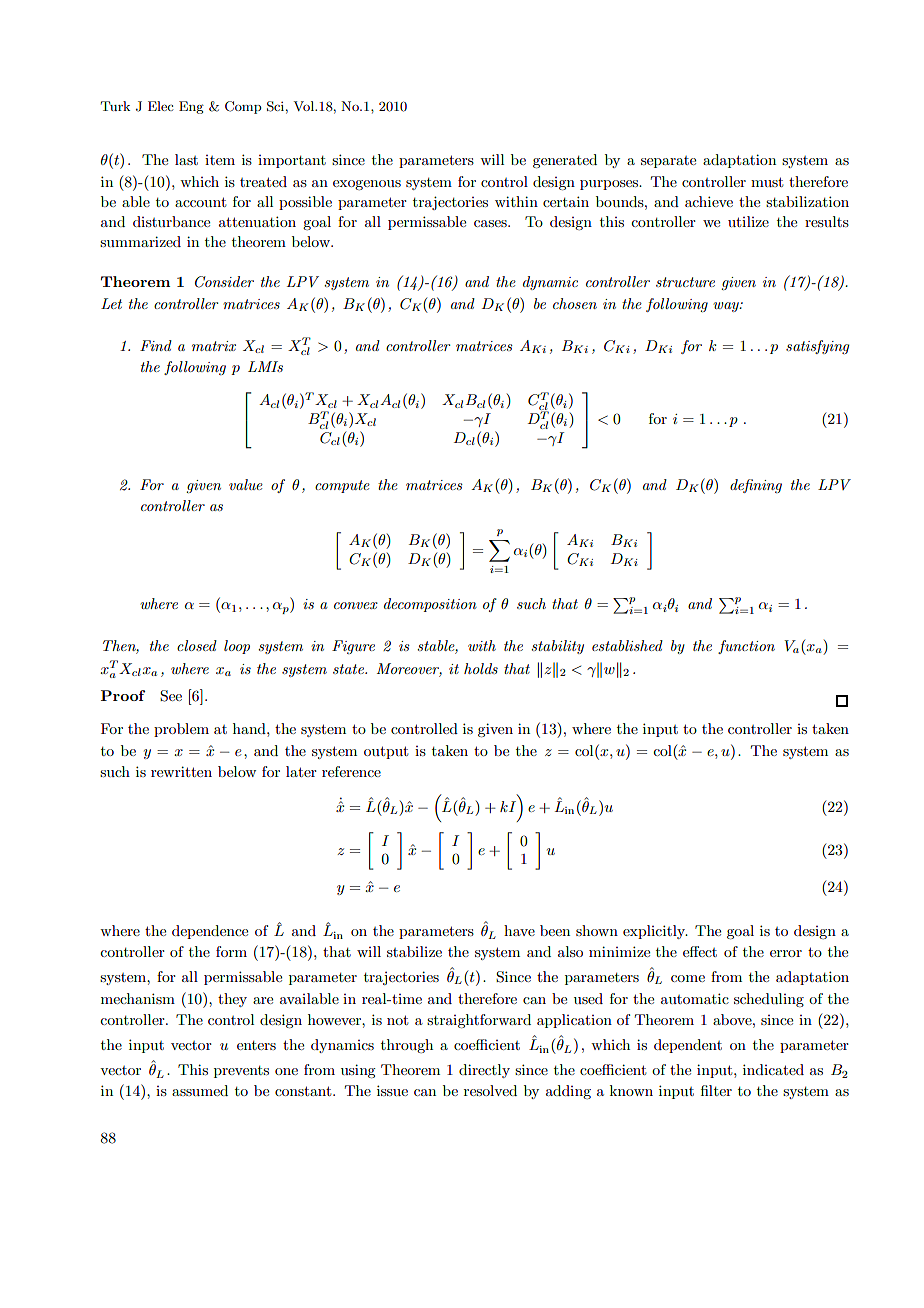 The width and height of the screenshot is (924, 1308). What do you see at coordinates (481, 668) in the screenshot?
I see `holds` at bounding box center [481, 668].
